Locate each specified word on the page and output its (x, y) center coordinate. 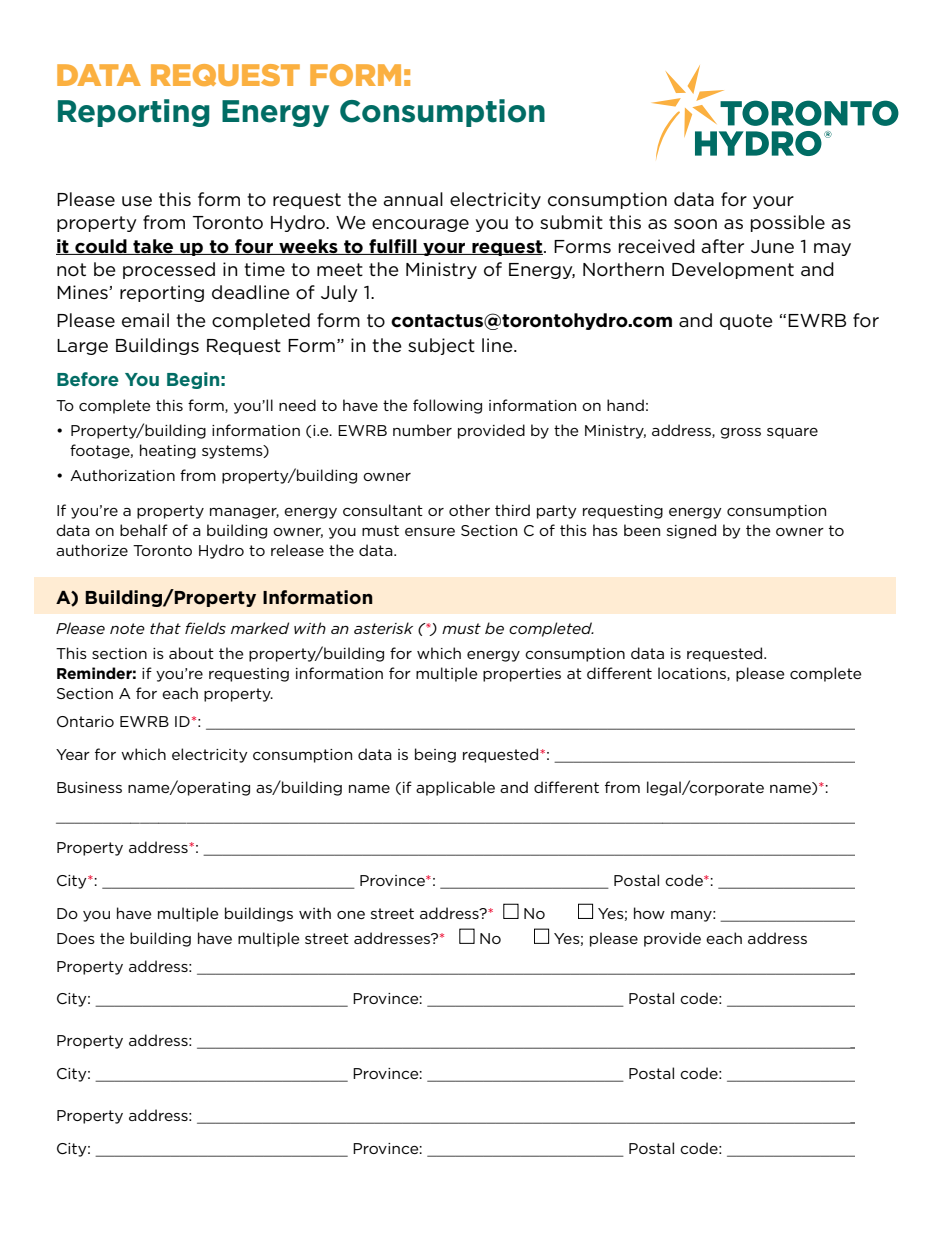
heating (168, 451)
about (191, 653)
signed (691, 531)
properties (522, 675)
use (137, 201)
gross (740, 433)
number (422, 430)
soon (695, 224)
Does (76, 938)
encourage (420, 225)
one (351, 915)
